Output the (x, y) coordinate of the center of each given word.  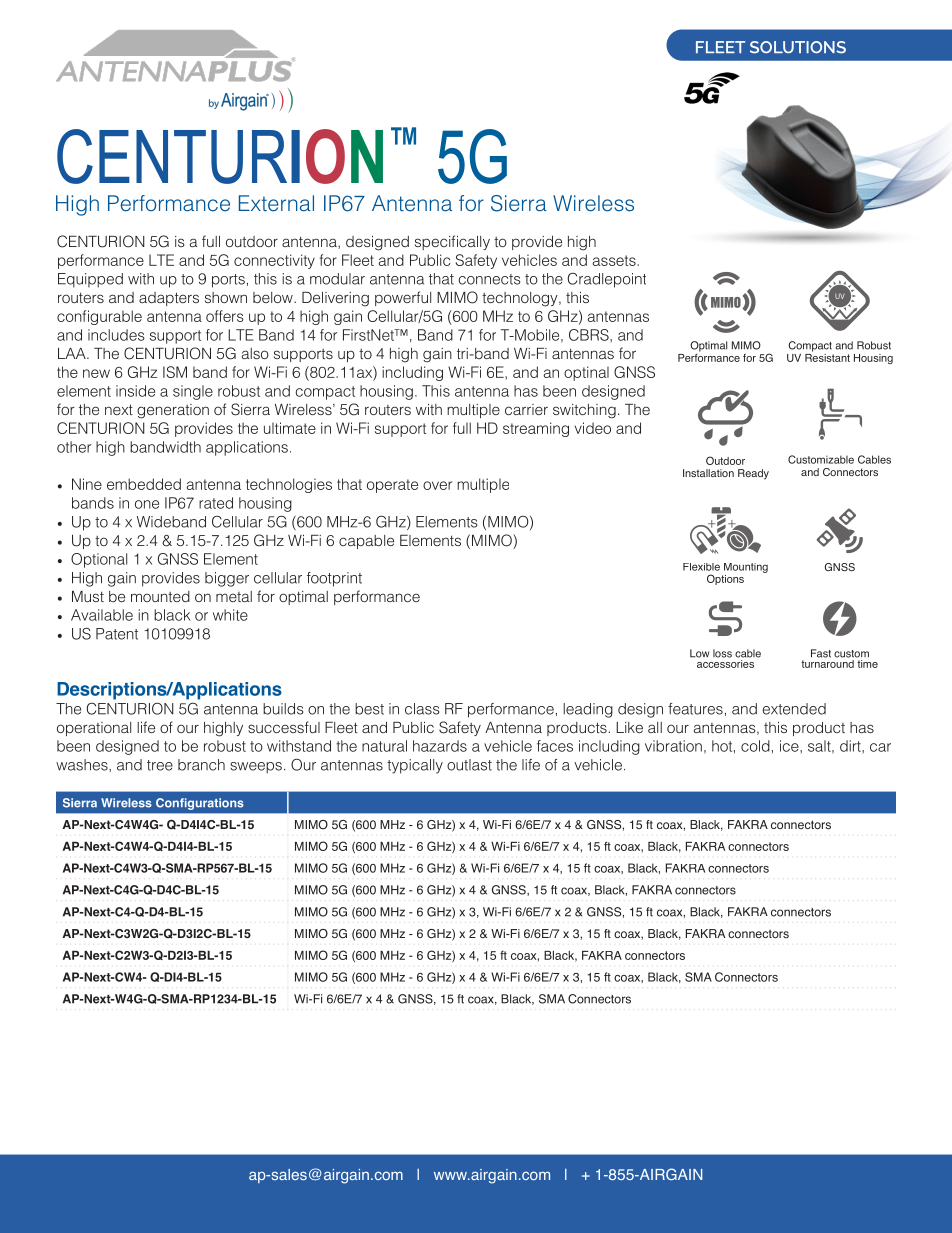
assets (615, 260)
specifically (452, 242)
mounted (160, 596)
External (276, 203)
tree (160, 765)
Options (725, 579)
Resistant (827, 356)
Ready (753, 474)
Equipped (90, 280)
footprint (334, 579)
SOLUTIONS (798, 47)
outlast (469, 765)
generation (173, 411)
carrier (526, 409)
